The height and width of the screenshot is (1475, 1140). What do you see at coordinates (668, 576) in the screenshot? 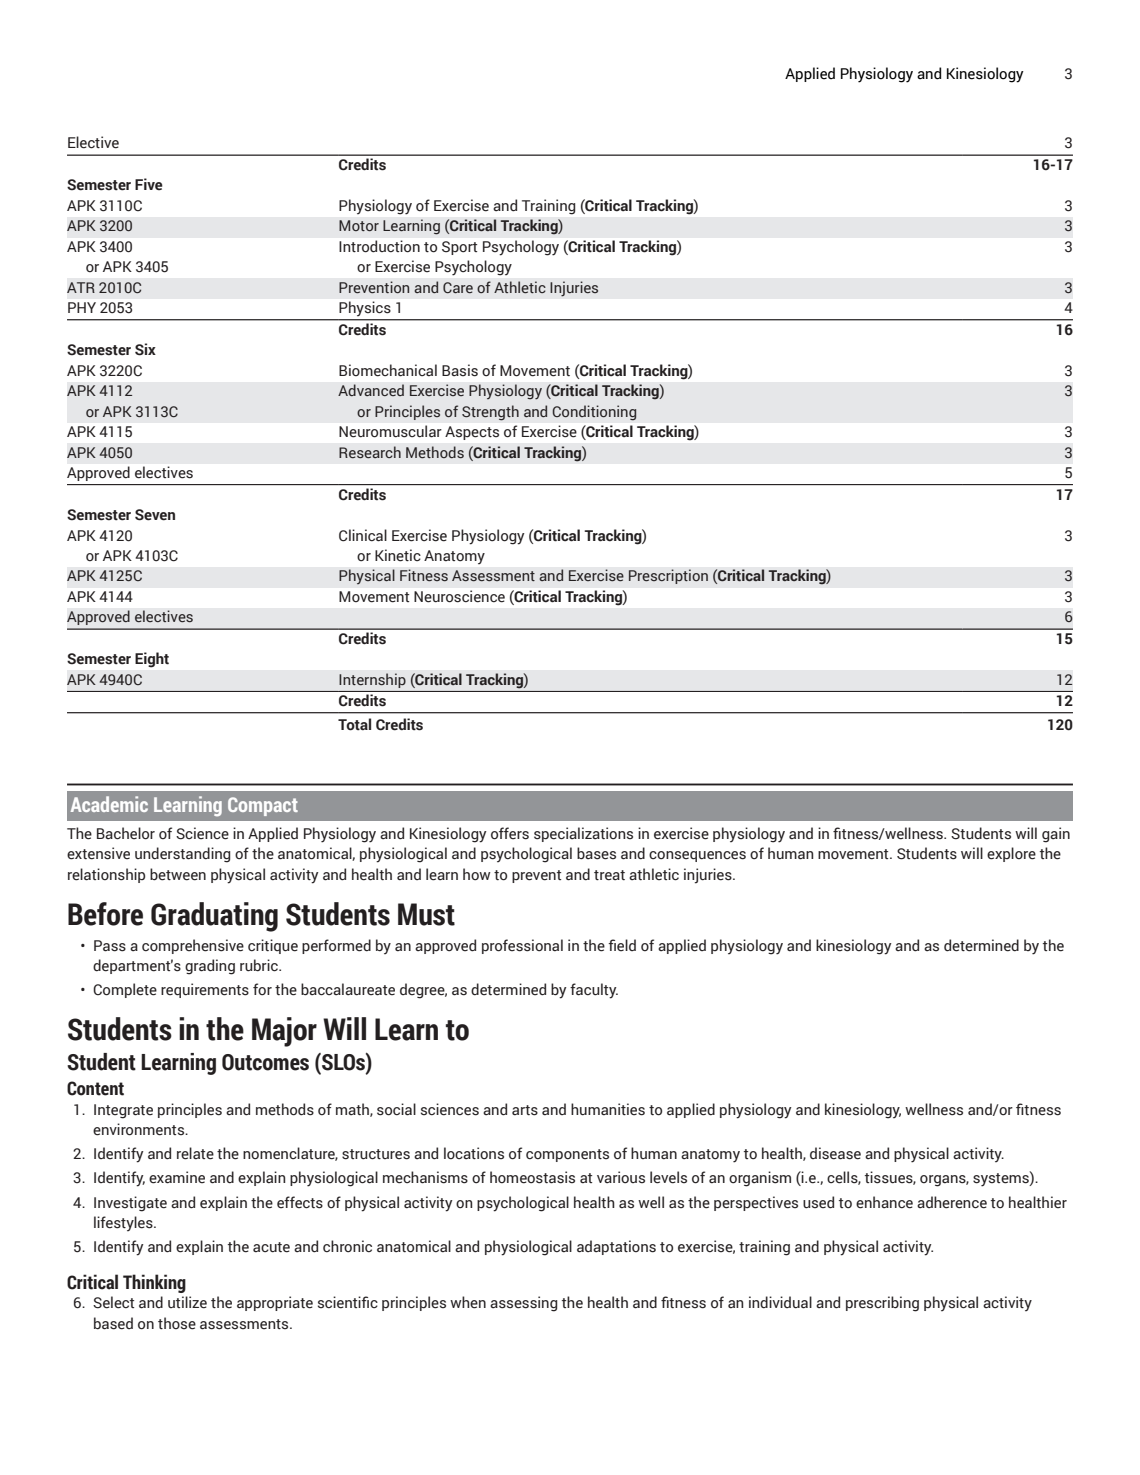
I see `Prescription` at bounding box center [668, 576].
